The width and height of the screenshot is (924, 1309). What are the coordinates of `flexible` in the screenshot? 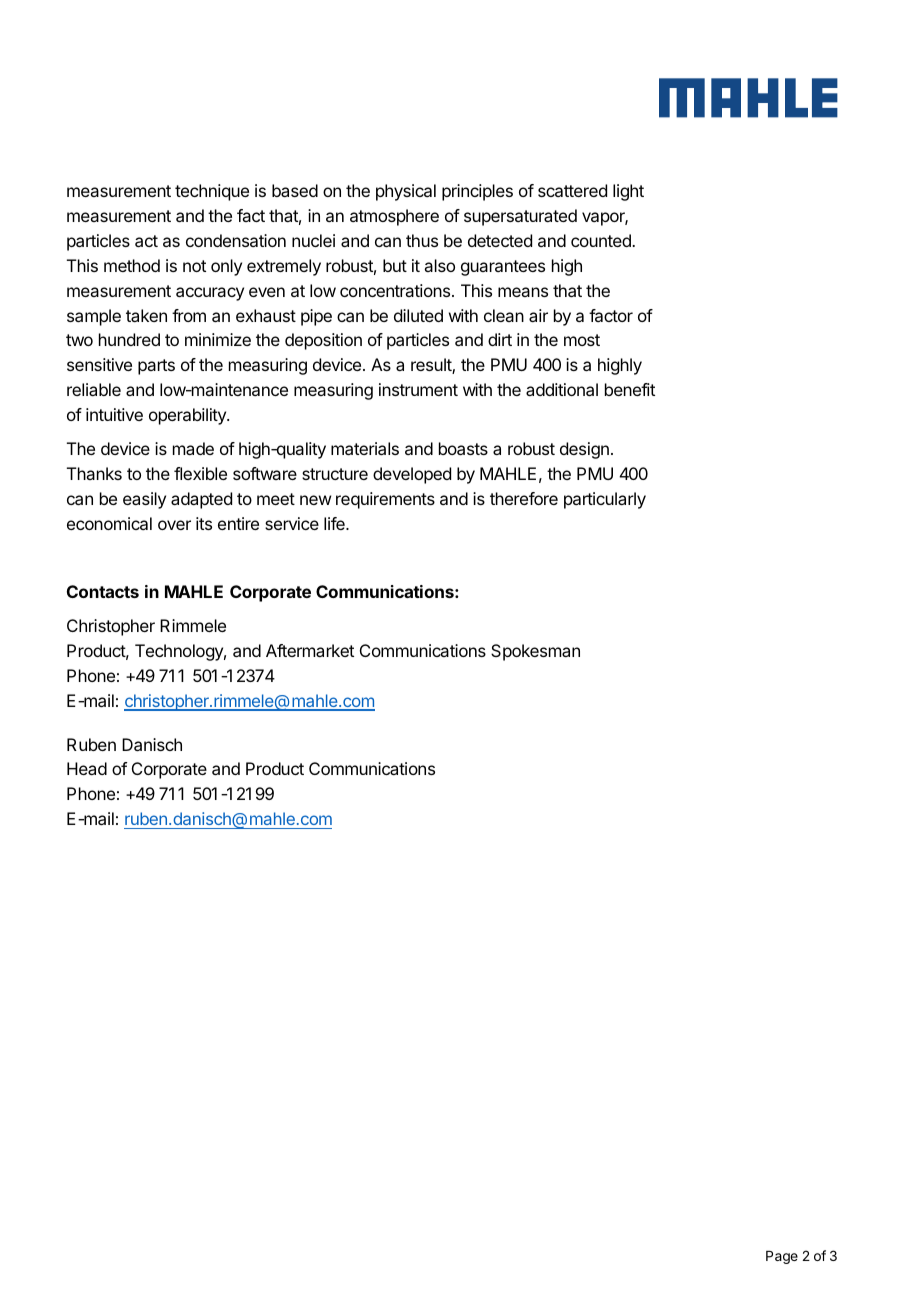 It's located at (200, 473).
